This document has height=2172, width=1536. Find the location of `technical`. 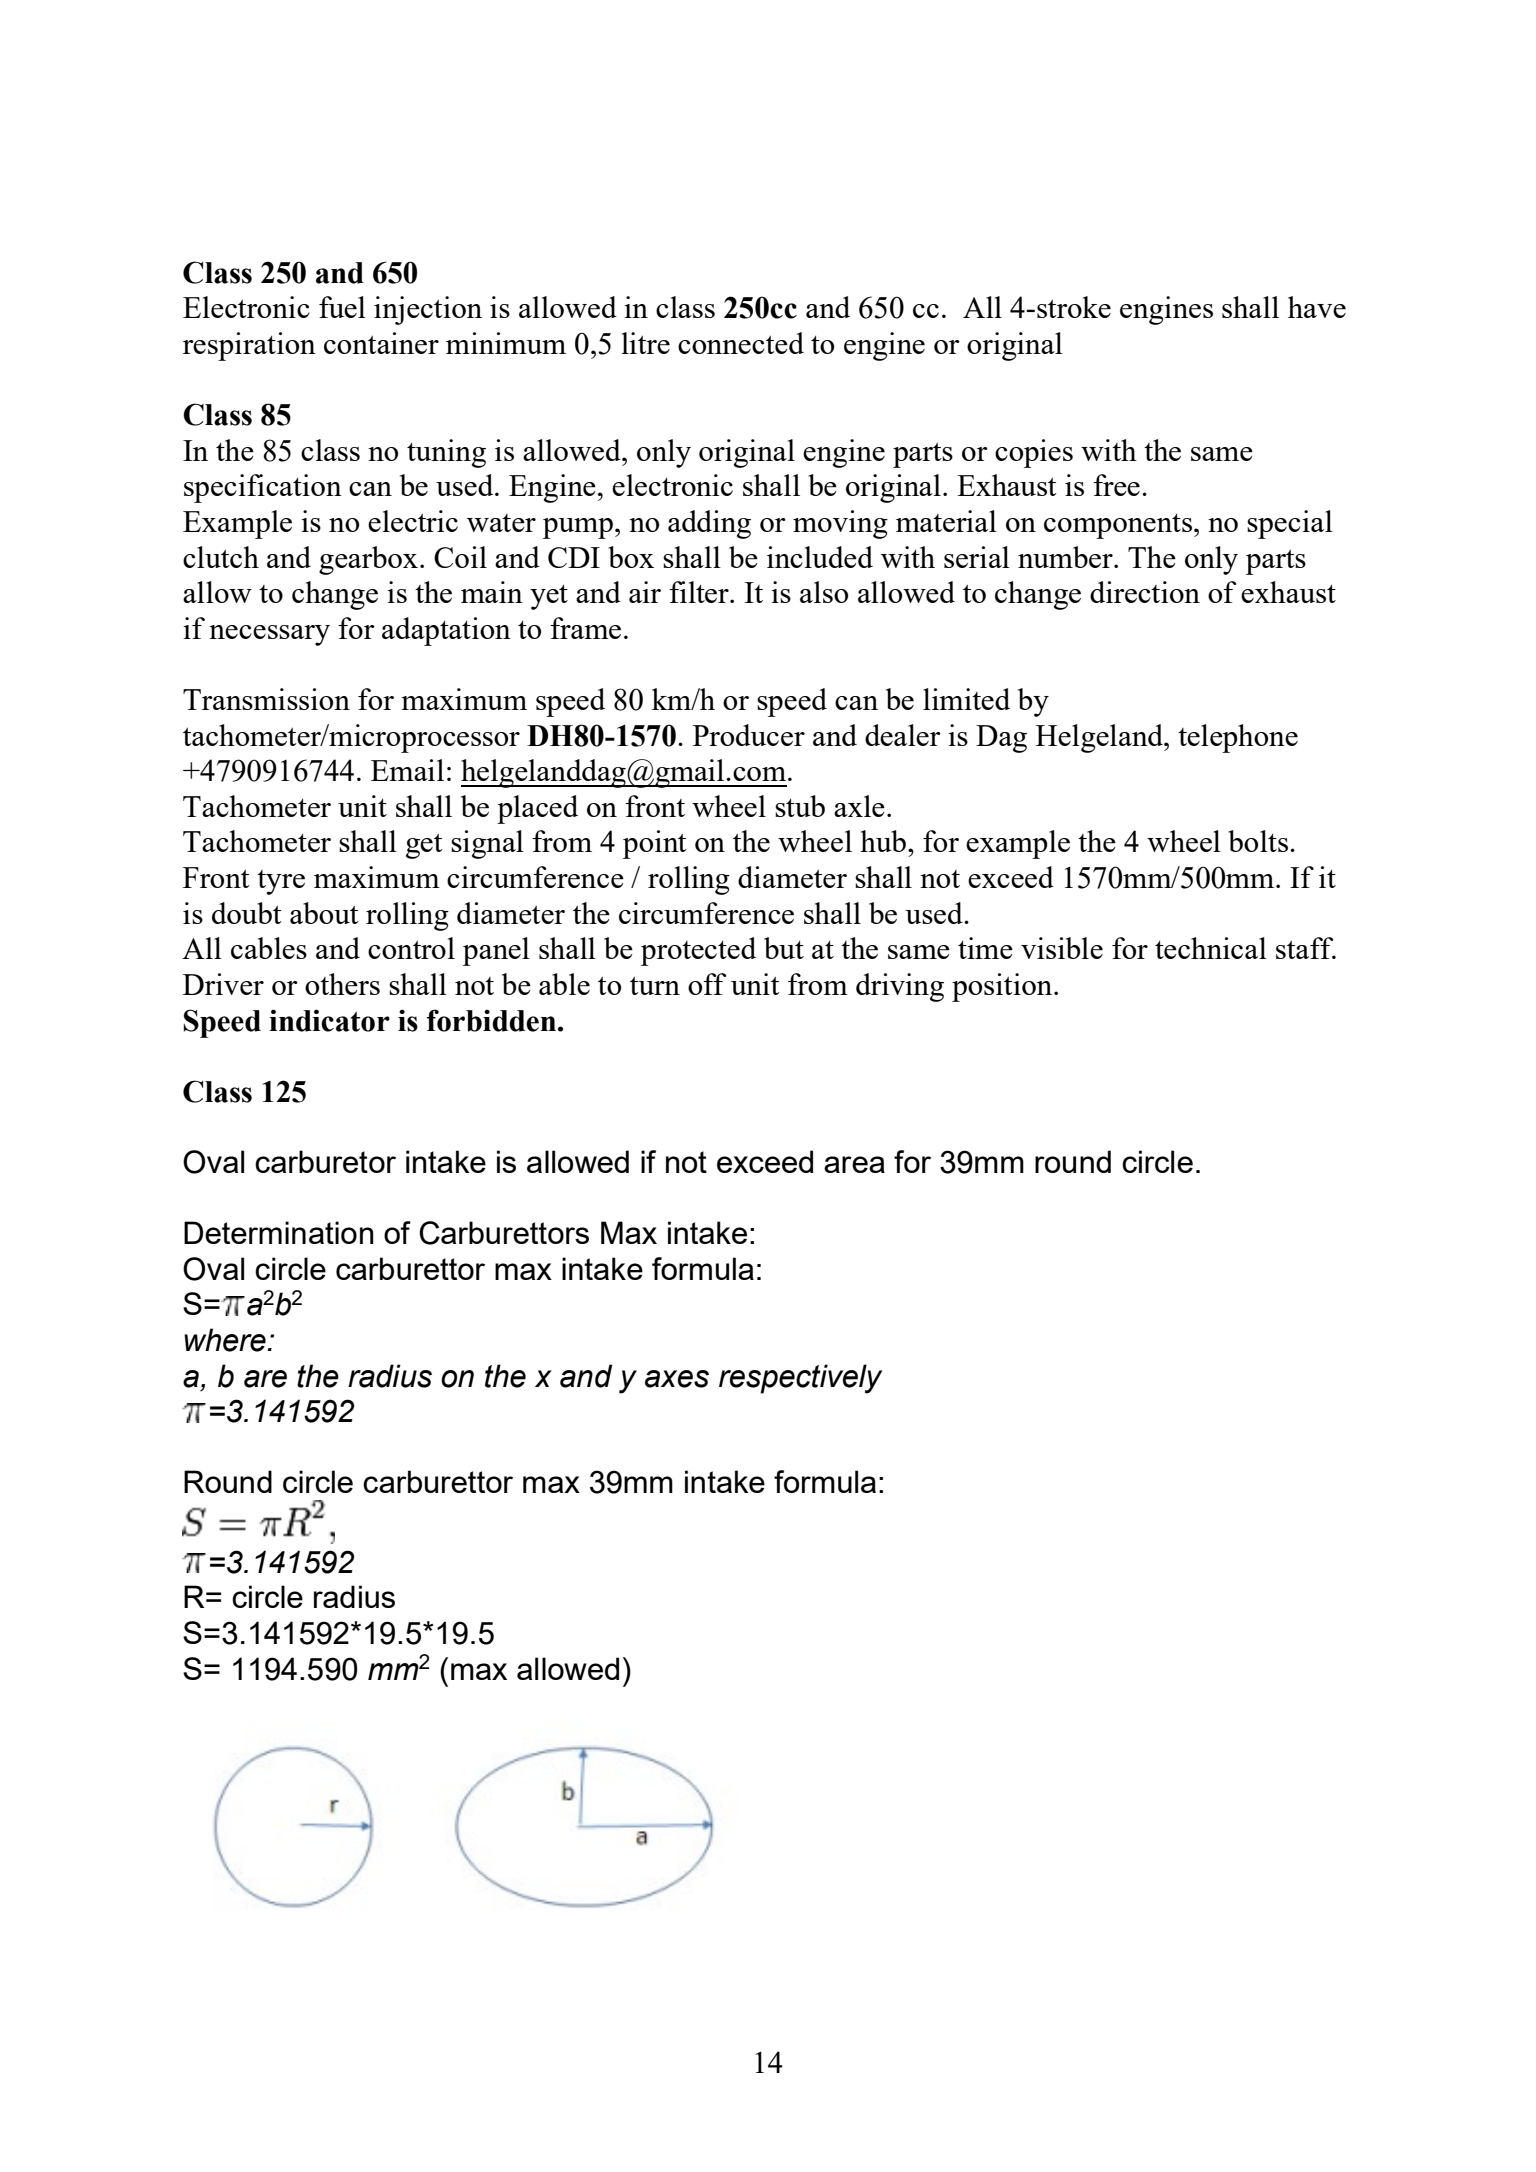

technical is located at coordinates (1211, 948).
